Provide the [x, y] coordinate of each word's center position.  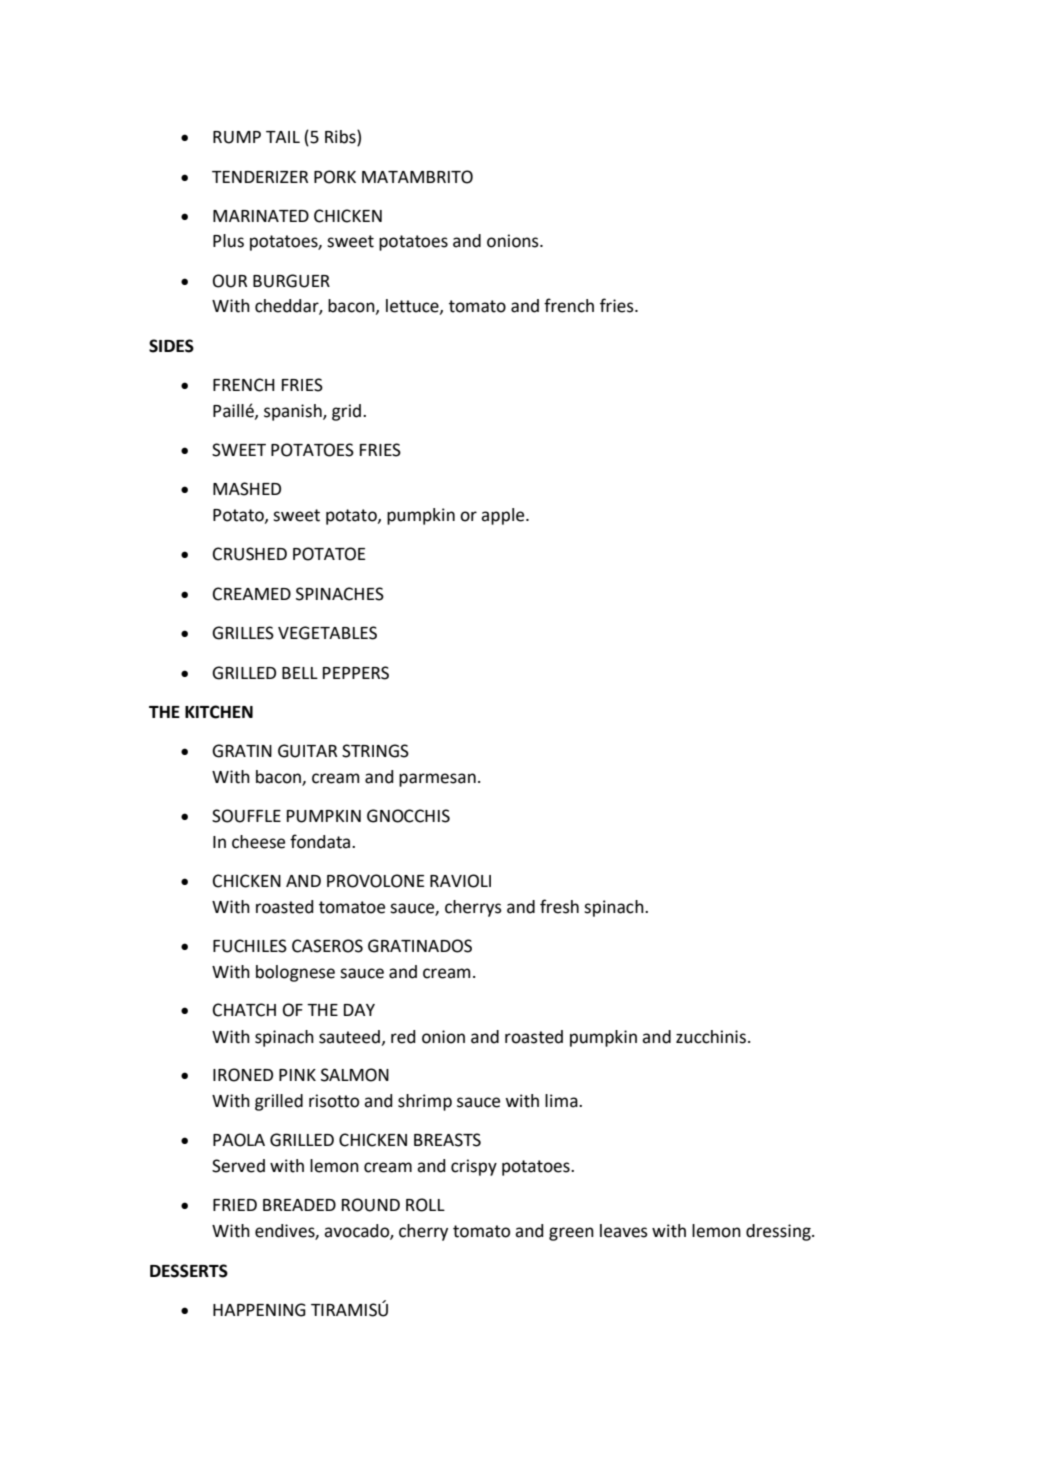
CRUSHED [250, 554]
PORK [335, 177]
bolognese [295, 973]
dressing [779, 1232]
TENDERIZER [260, 177]
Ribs [341, 138]
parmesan [437, 780]
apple [504, 516]
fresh [559, 906]
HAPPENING [259, 1310]
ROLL [425, 1205]
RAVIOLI [460, 881]
